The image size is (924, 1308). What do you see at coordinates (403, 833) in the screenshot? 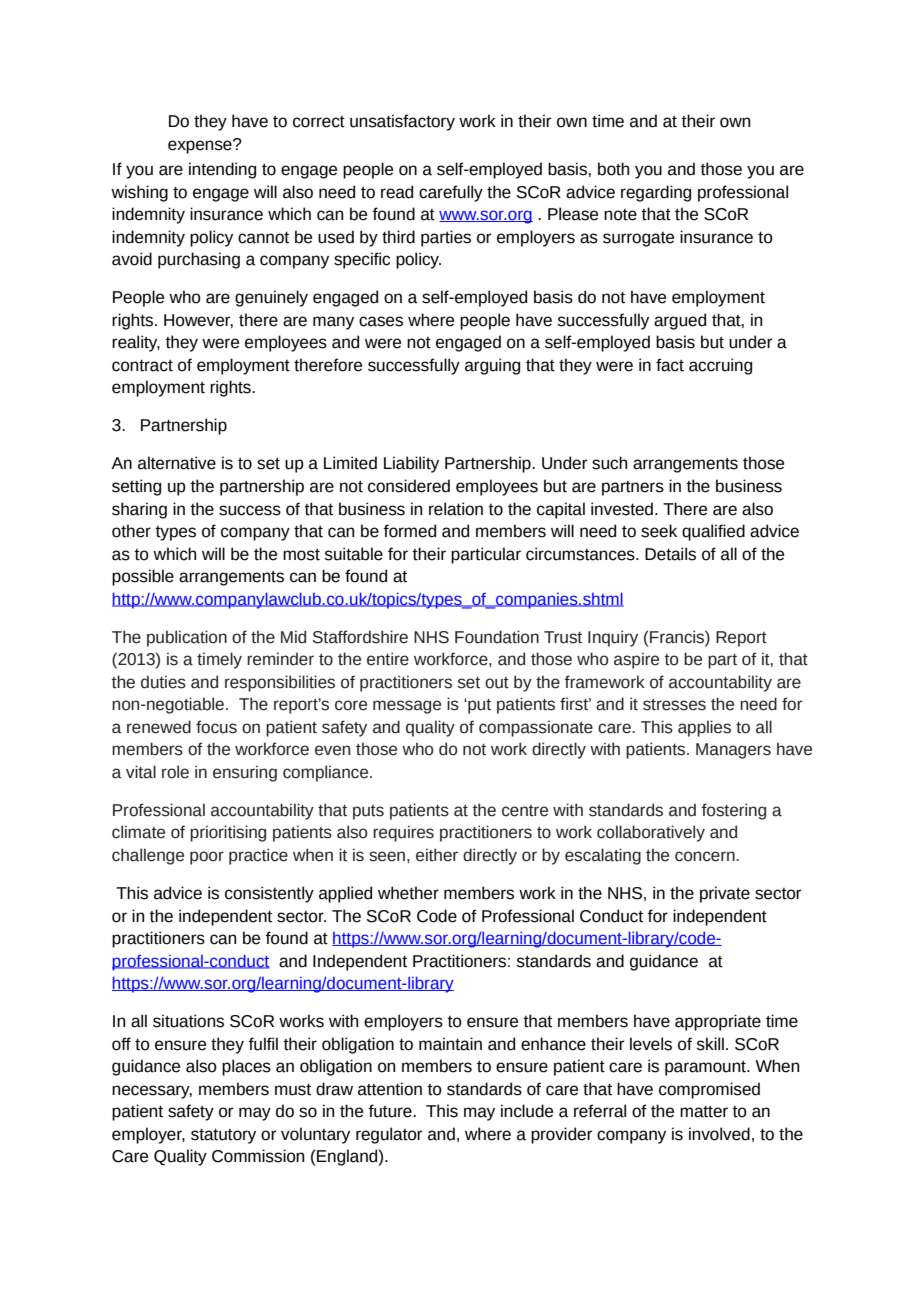
I see `requires` at bounding box center [403, 833].
